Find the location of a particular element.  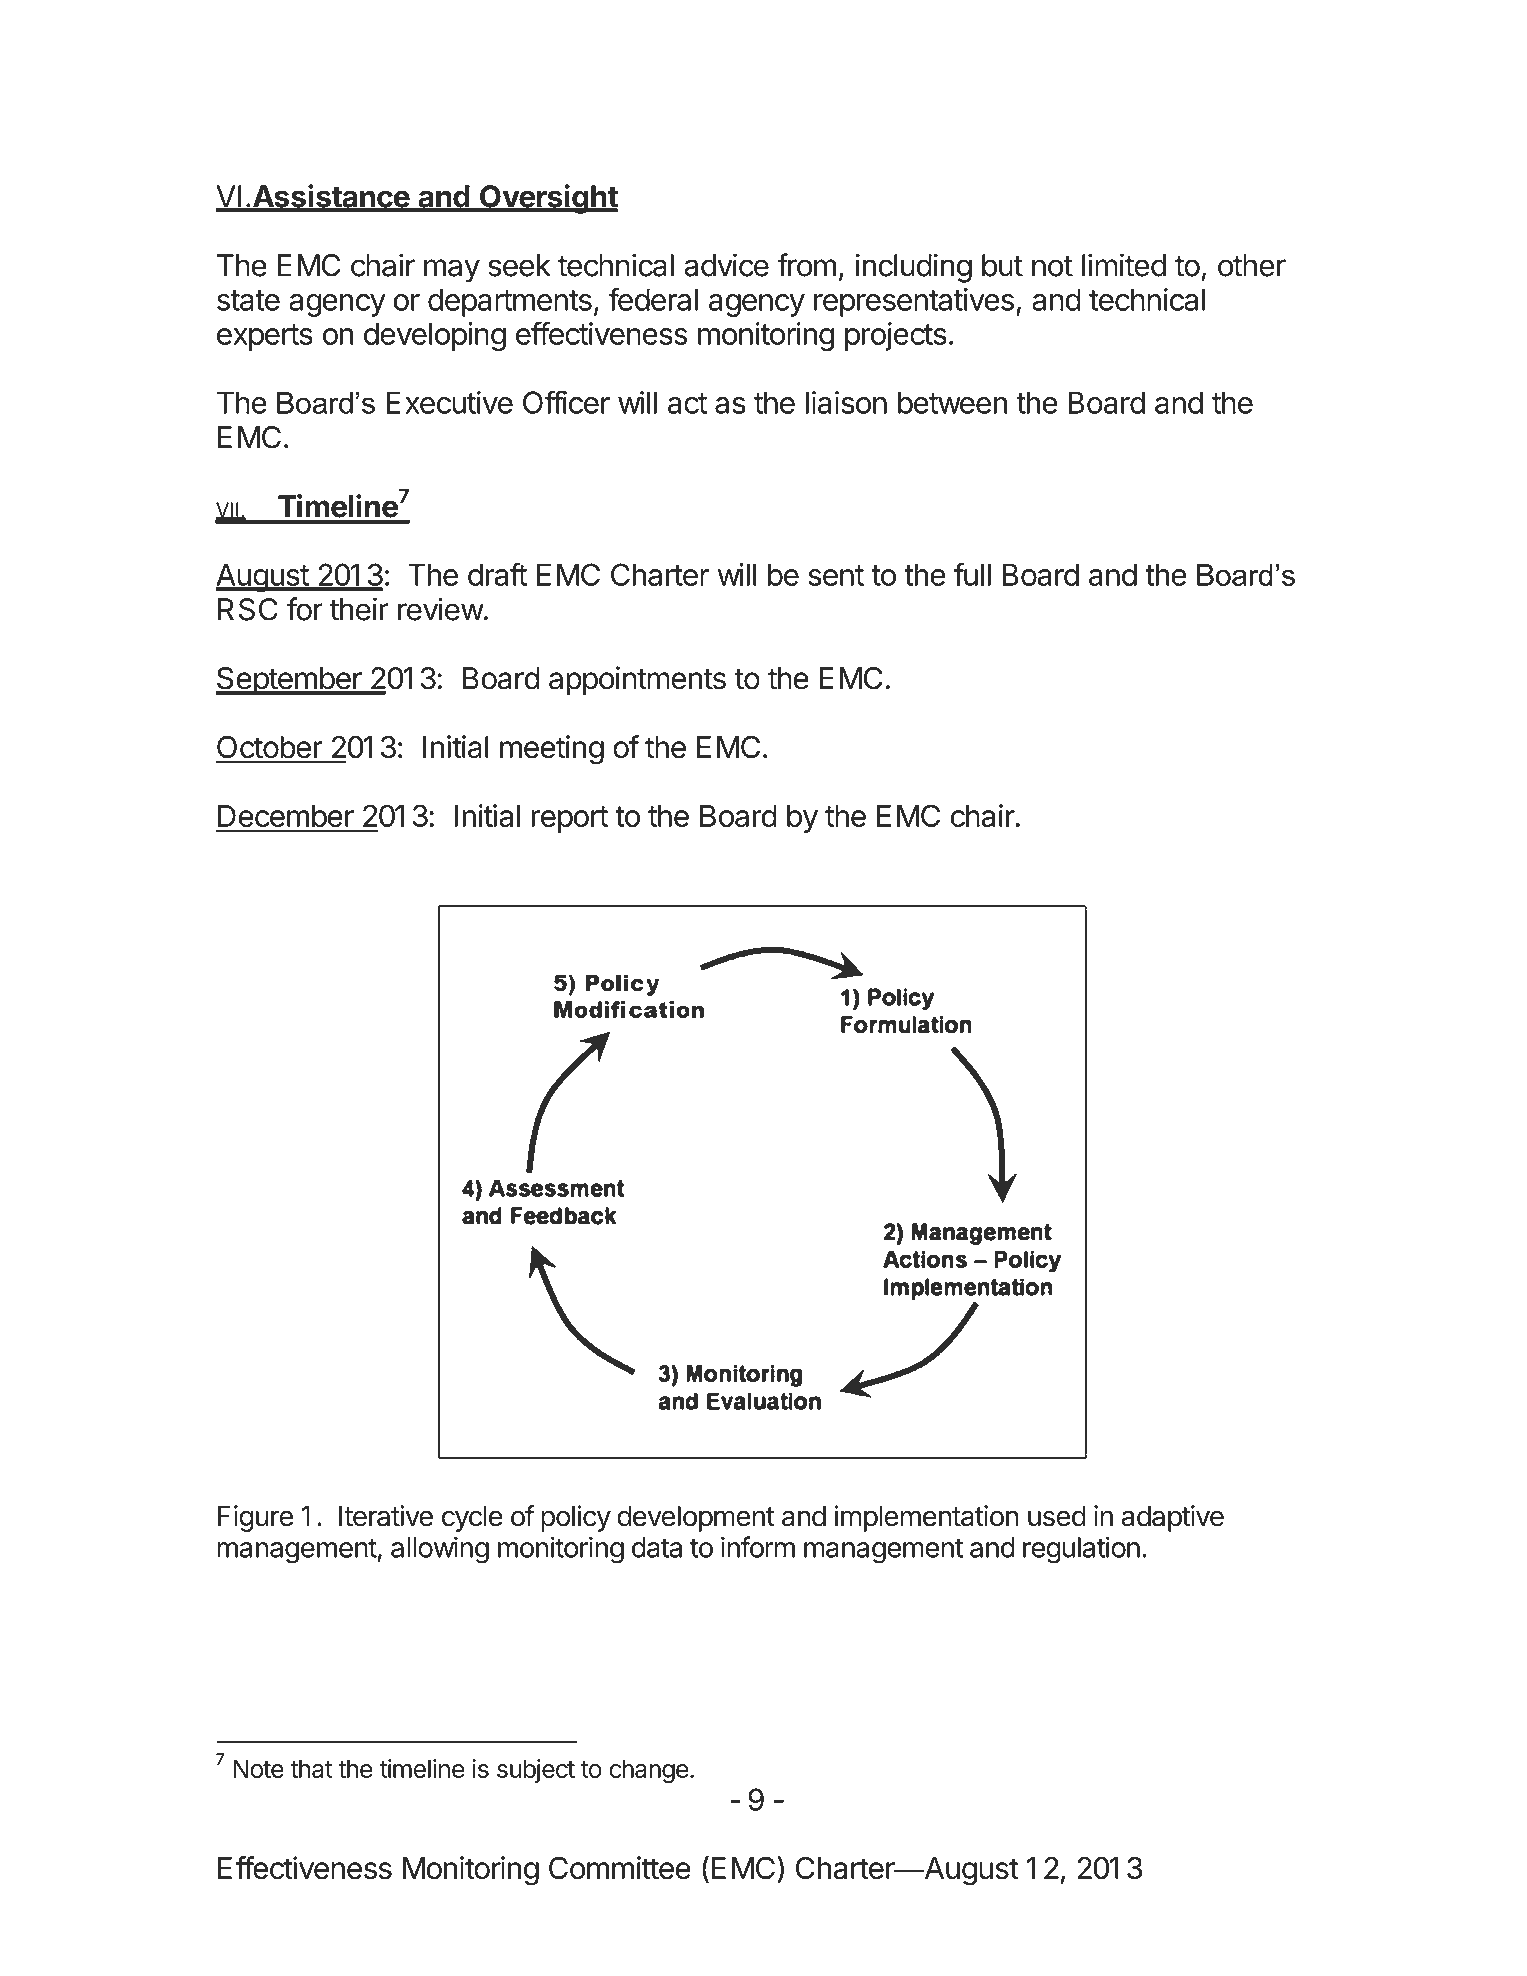

that is located at coordinates (311, 1768).
